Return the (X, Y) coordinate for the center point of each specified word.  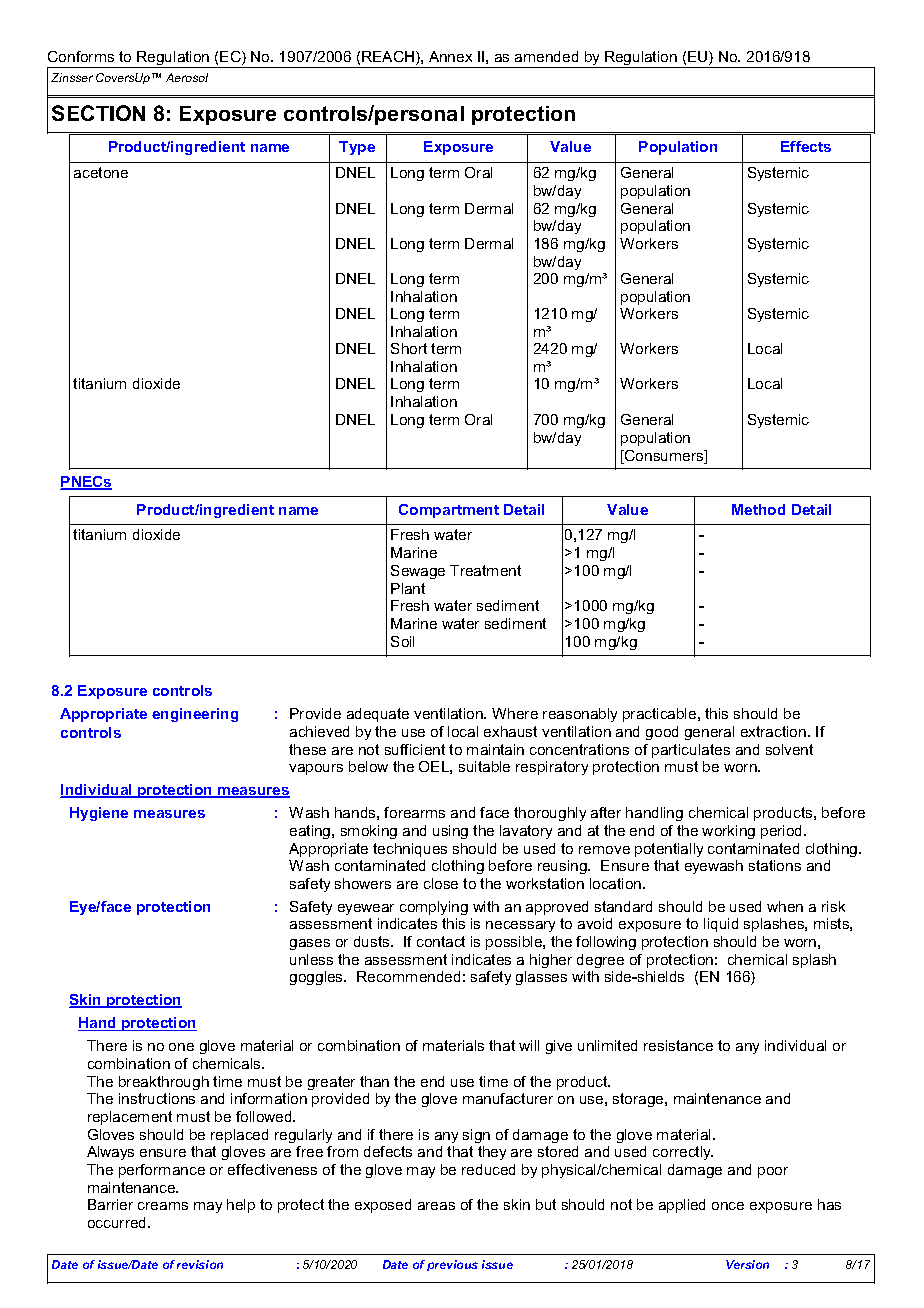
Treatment (485, 570)
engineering (195, 715)
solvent (789, 749)
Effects (806, 146)
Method (758, 509)
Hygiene (99, 814)
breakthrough (164, 1083)
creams (163, 1206)
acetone (101, 172)
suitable (484, 766)
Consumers (664, 457)
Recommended (408, 976)
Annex (450, 56)
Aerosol (187, 77)
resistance (678, 1045)
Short (409, 348)
